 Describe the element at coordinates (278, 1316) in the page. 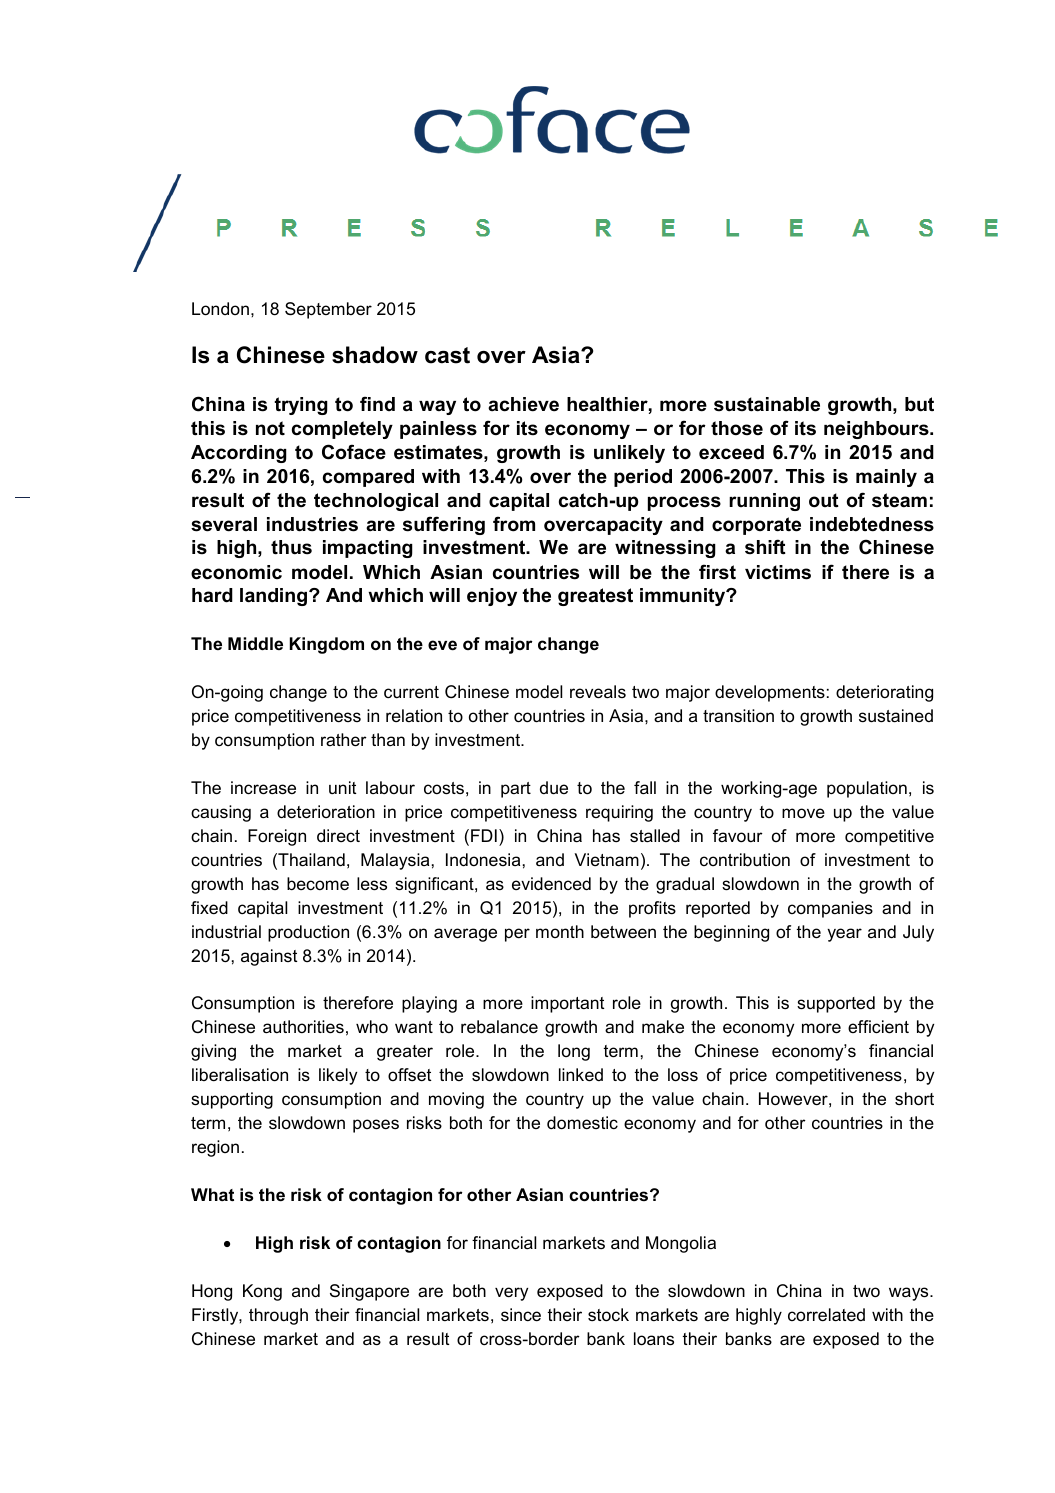

I see `through` at that location.
